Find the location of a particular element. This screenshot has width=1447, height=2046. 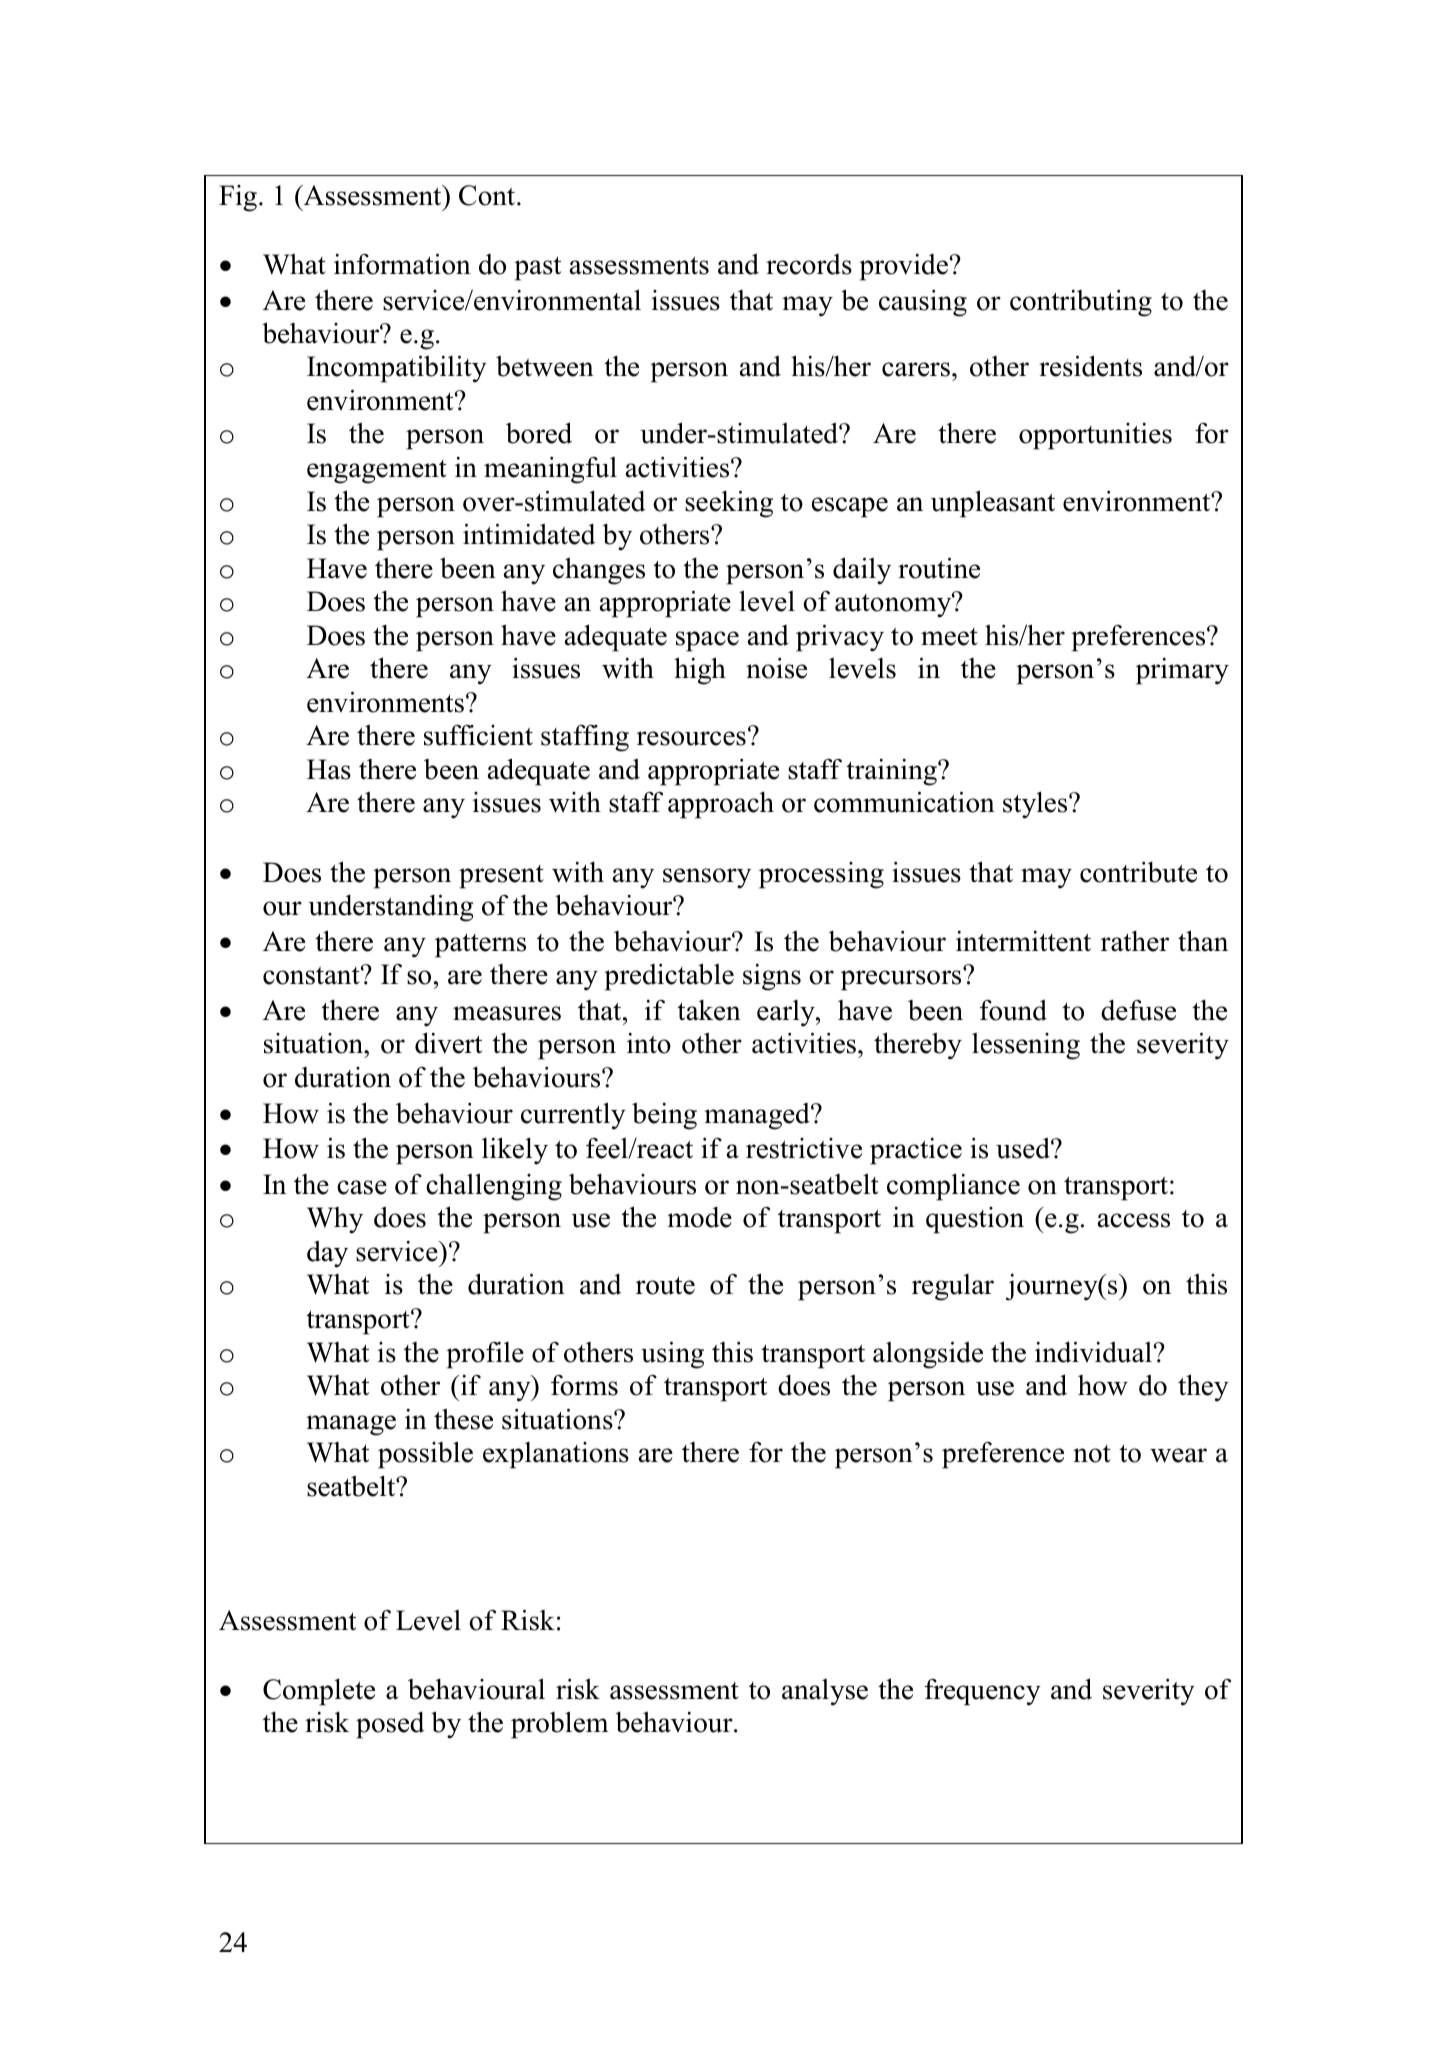

patterns is located at coordinates (480, 946).
